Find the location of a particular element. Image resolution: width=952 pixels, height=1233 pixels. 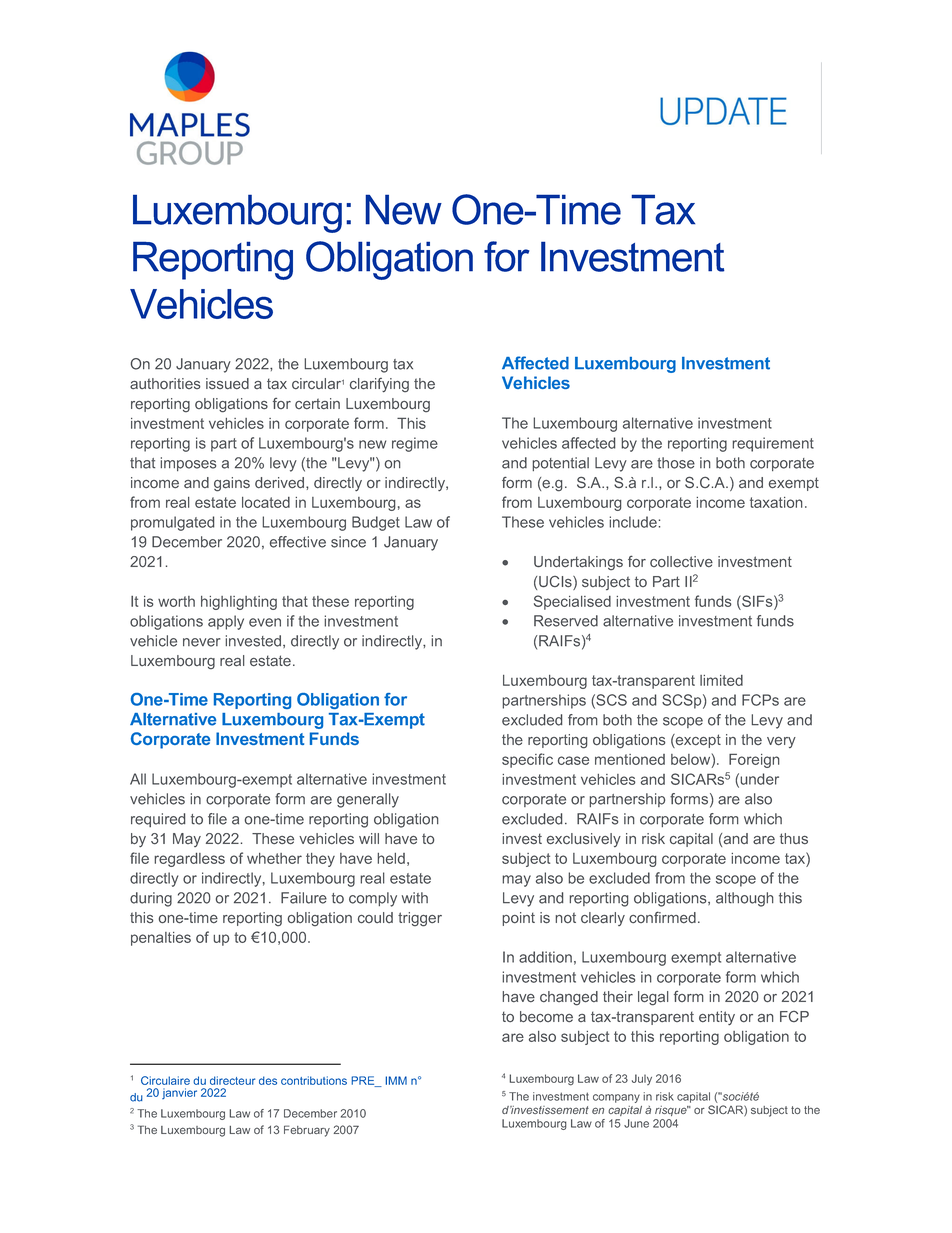

risque is located at coordinates (672, 1111).
